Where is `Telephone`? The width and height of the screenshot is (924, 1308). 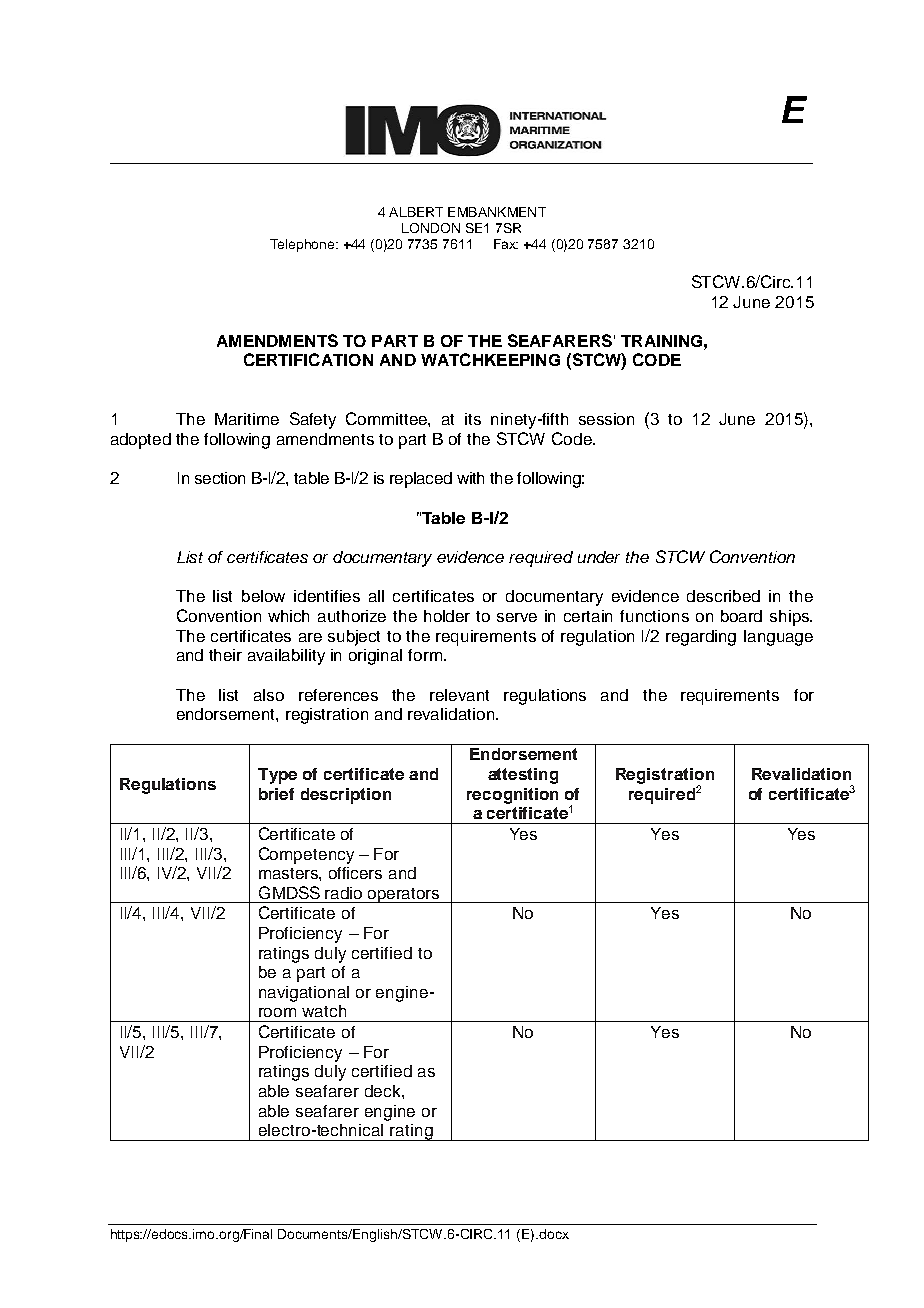 Telephone is located at coordinates (304, 245).
